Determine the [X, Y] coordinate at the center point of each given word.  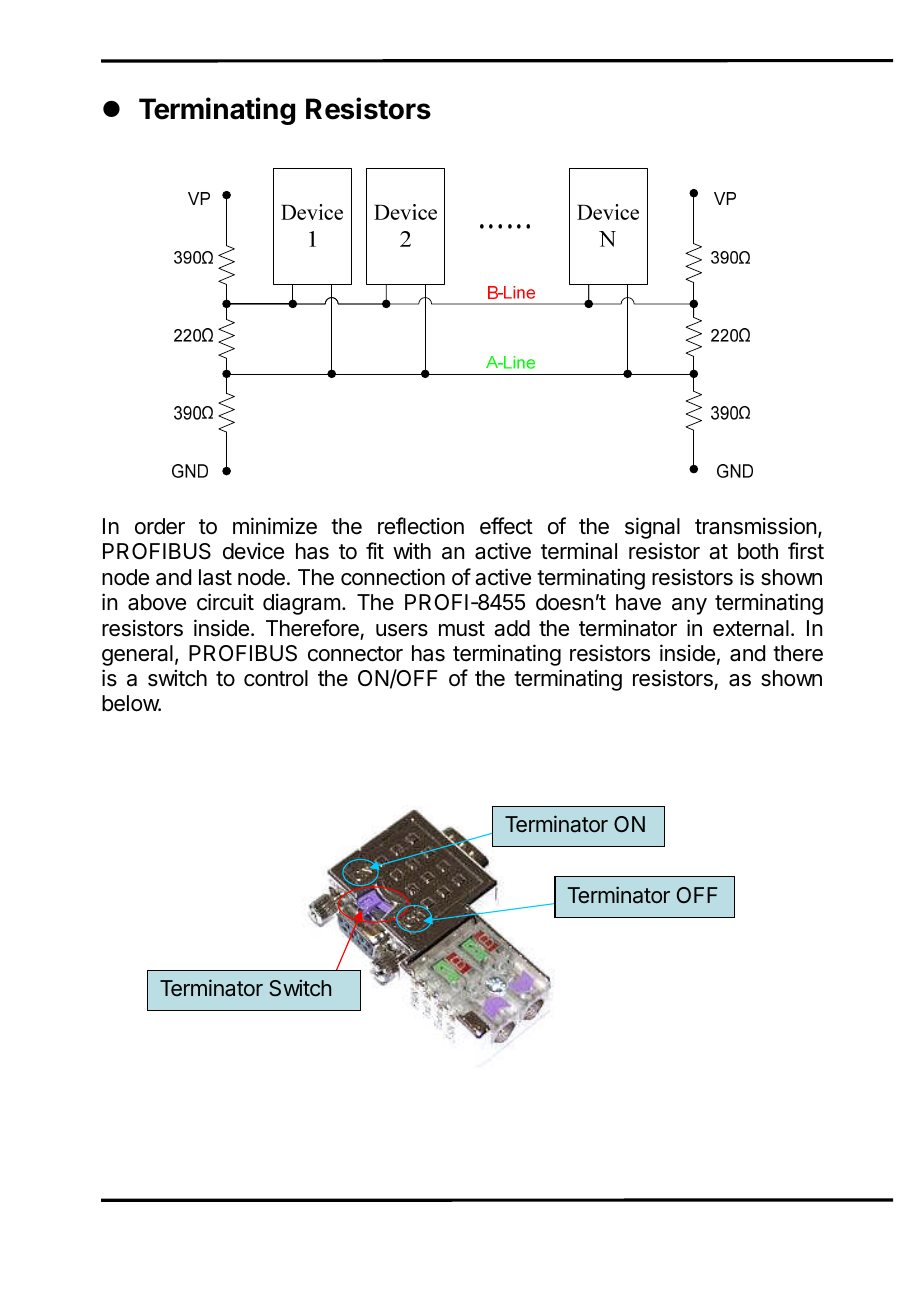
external [751, 628]
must [462, 629]
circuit [225, 602]
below [131, 703]
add [512, 628]
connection [393, 577]
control [276, 678]
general [137, 655]
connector [355, 654]
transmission [755, 526]
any [689, 606]
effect [506, 526]
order [160, 526]
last [215, 577]
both [758, 551]
